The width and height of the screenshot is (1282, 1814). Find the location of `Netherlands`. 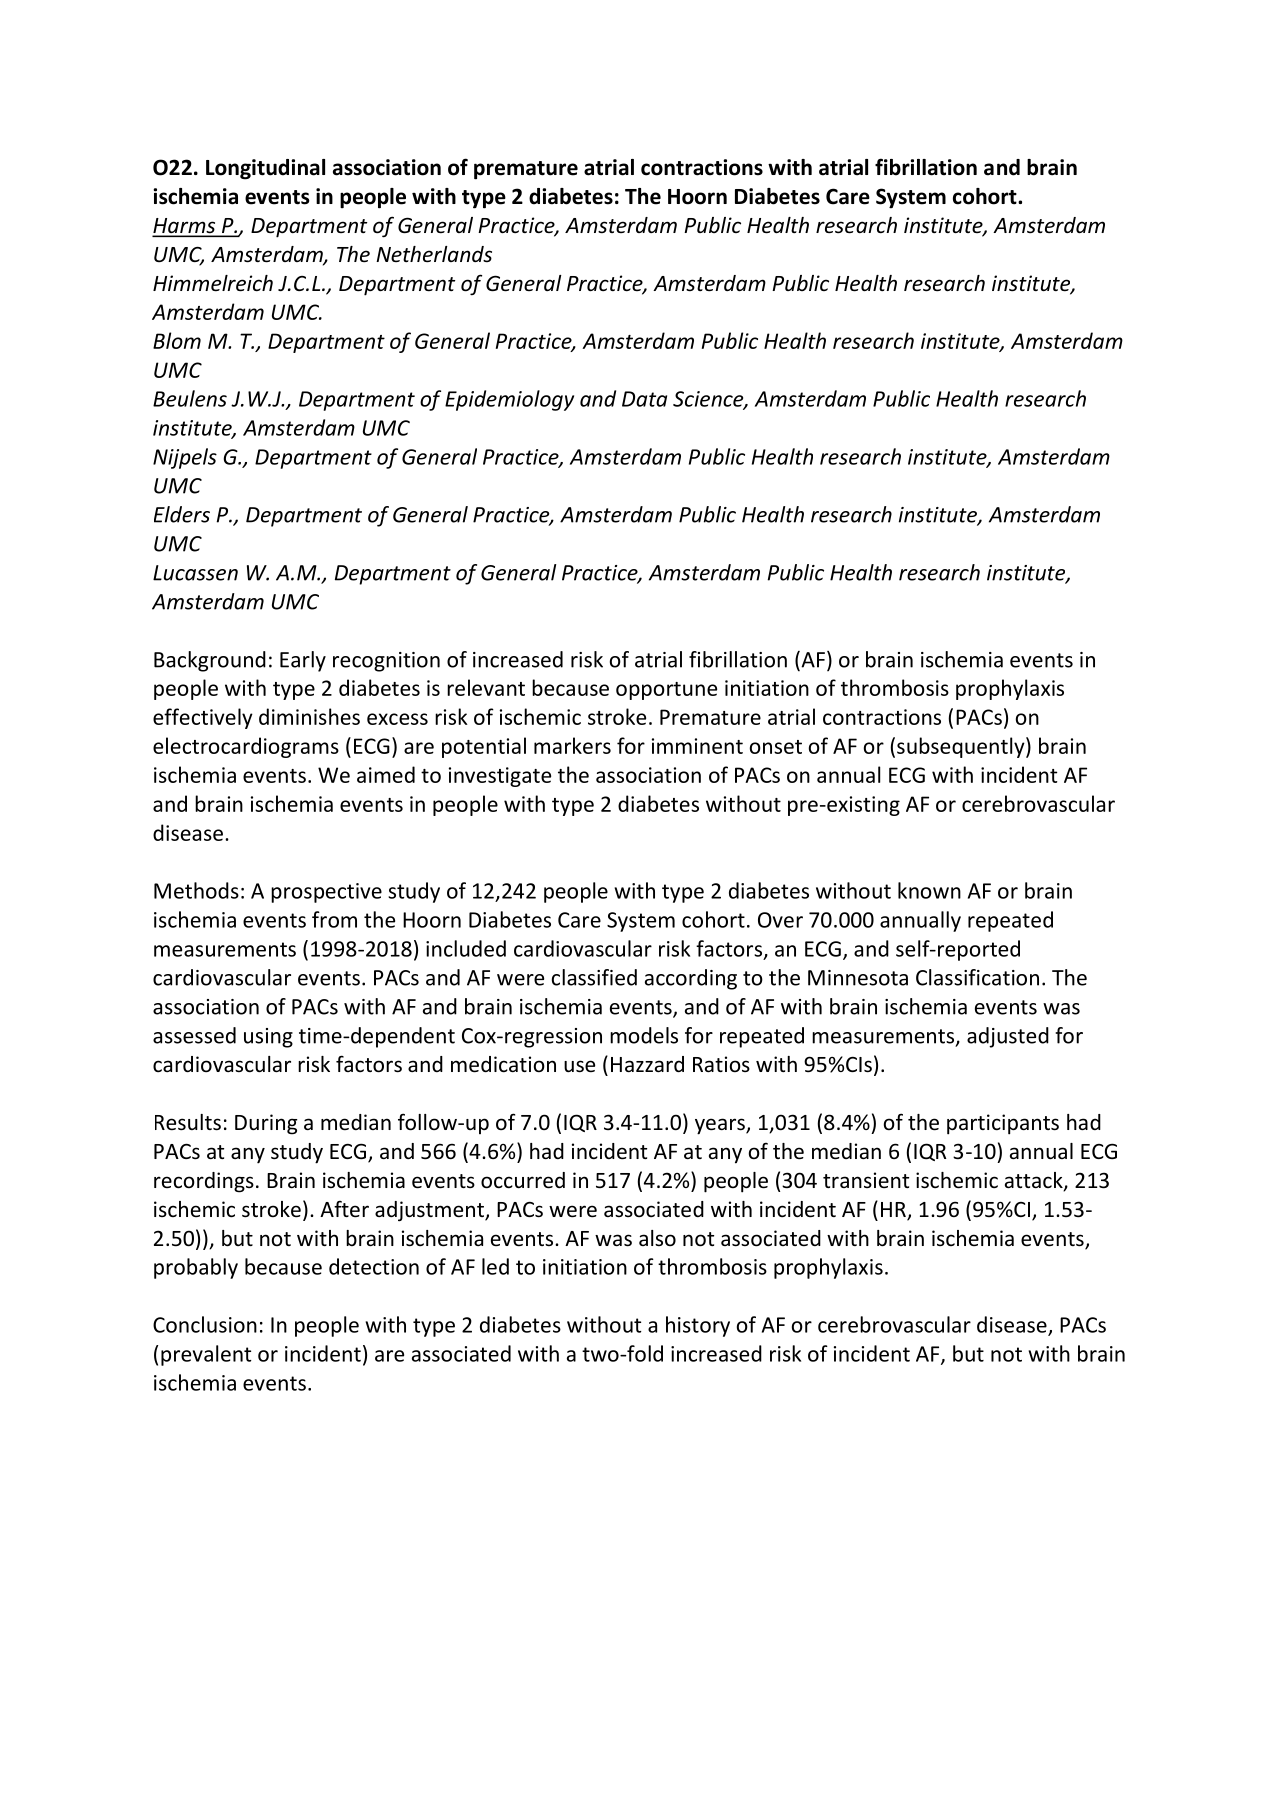

Netherlands is located at coordinates (434, 254).
